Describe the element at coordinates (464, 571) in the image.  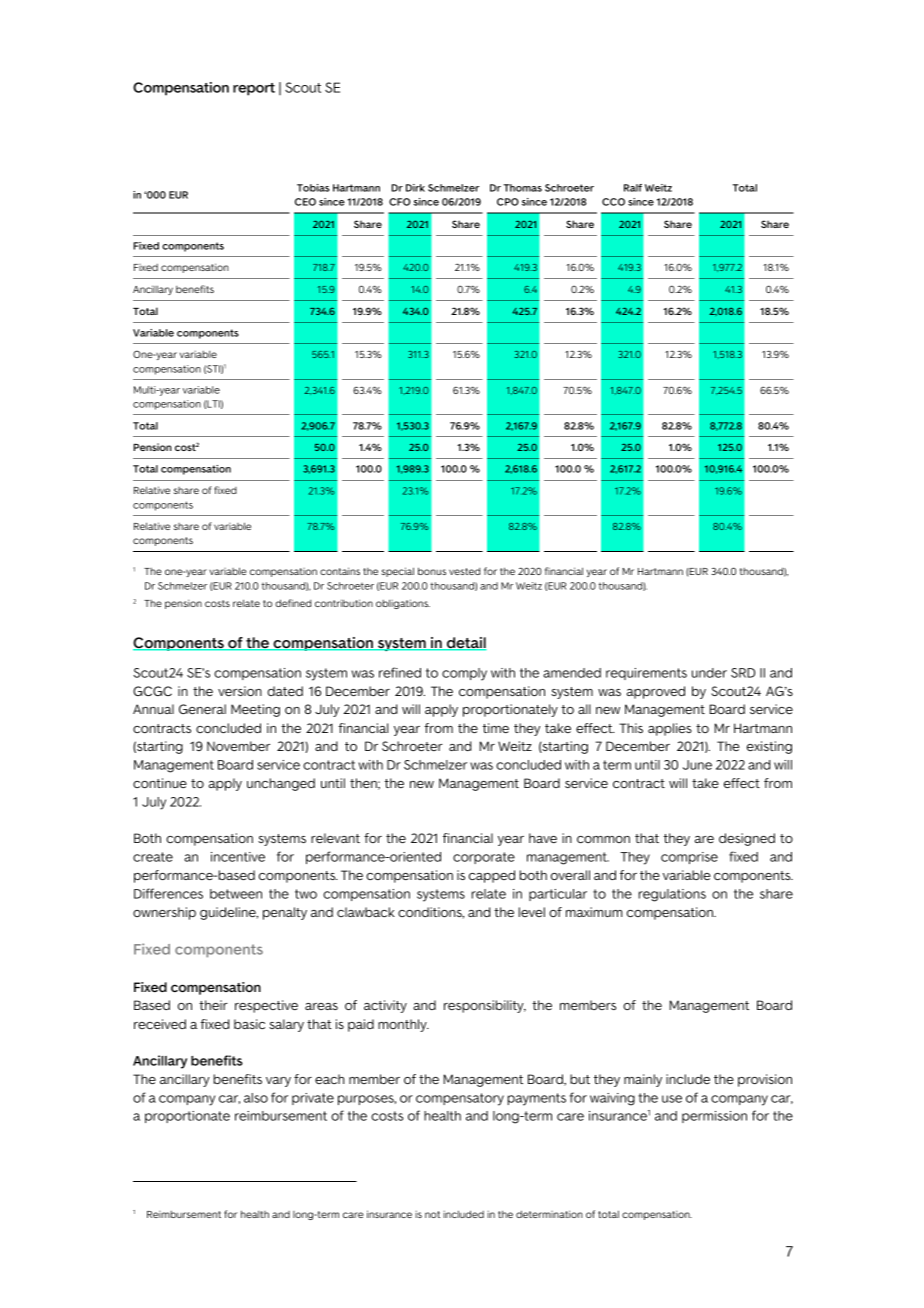
I see `vested` at that location.
